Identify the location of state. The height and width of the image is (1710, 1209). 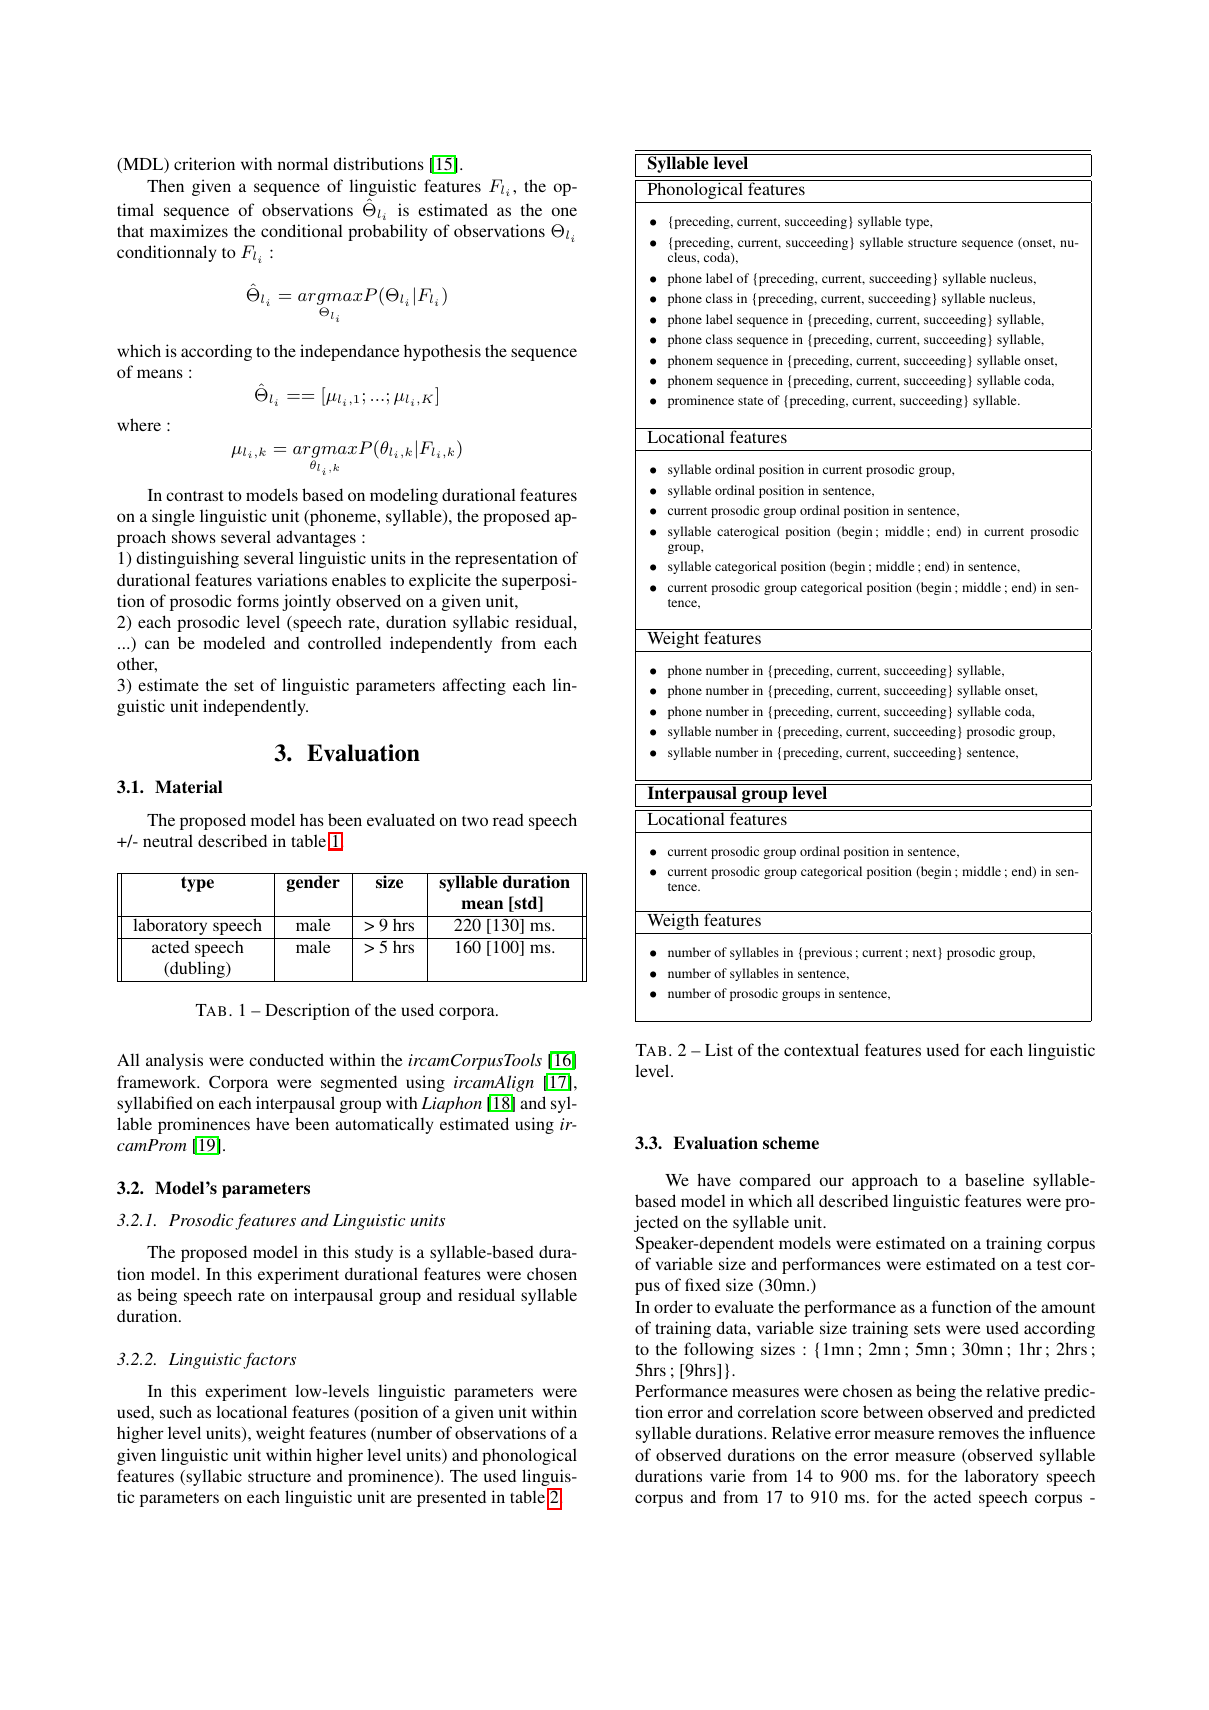
(750, 401).
